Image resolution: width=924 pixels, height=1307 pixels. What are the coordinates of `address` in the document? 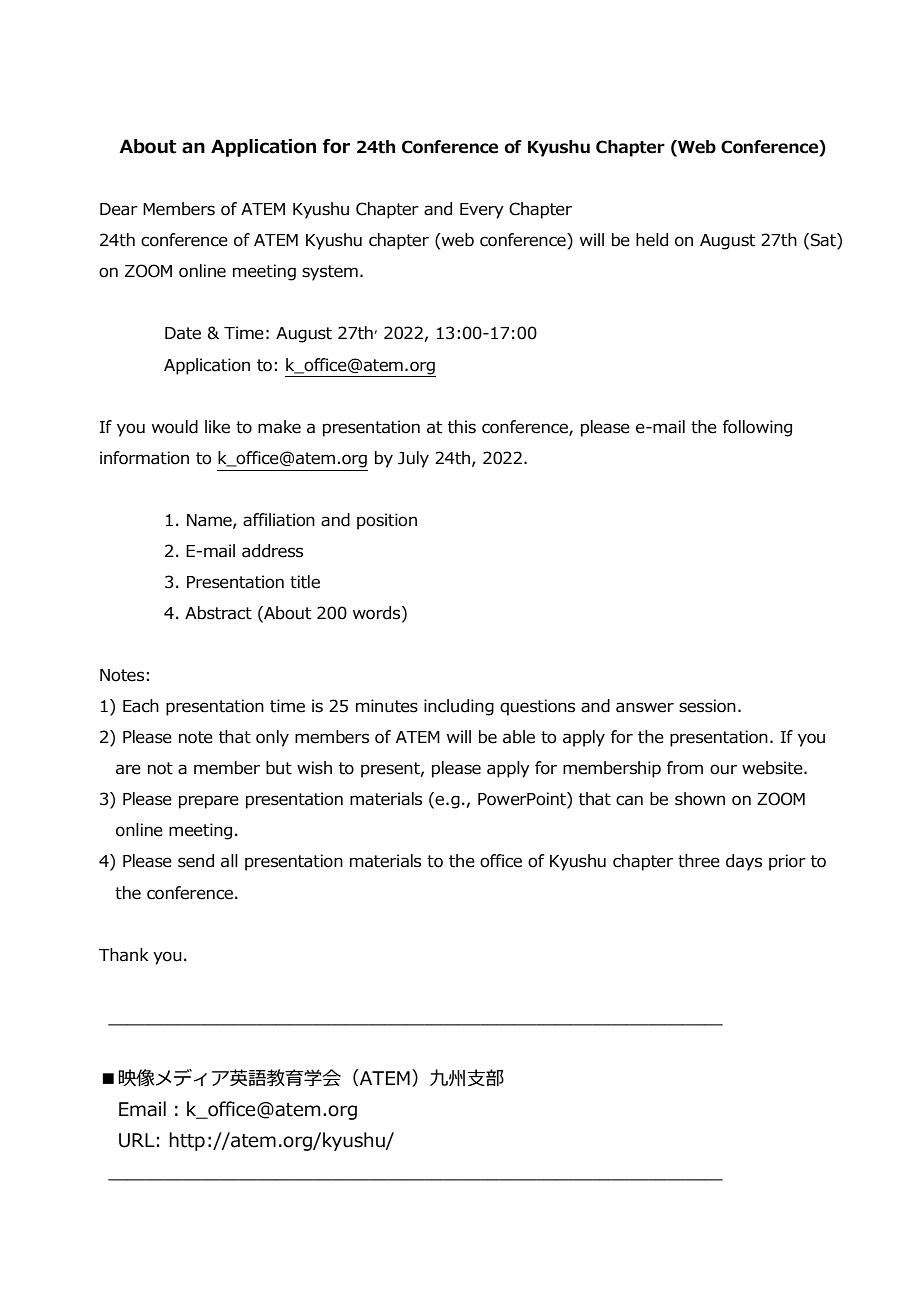 It's located at (272, 551).
